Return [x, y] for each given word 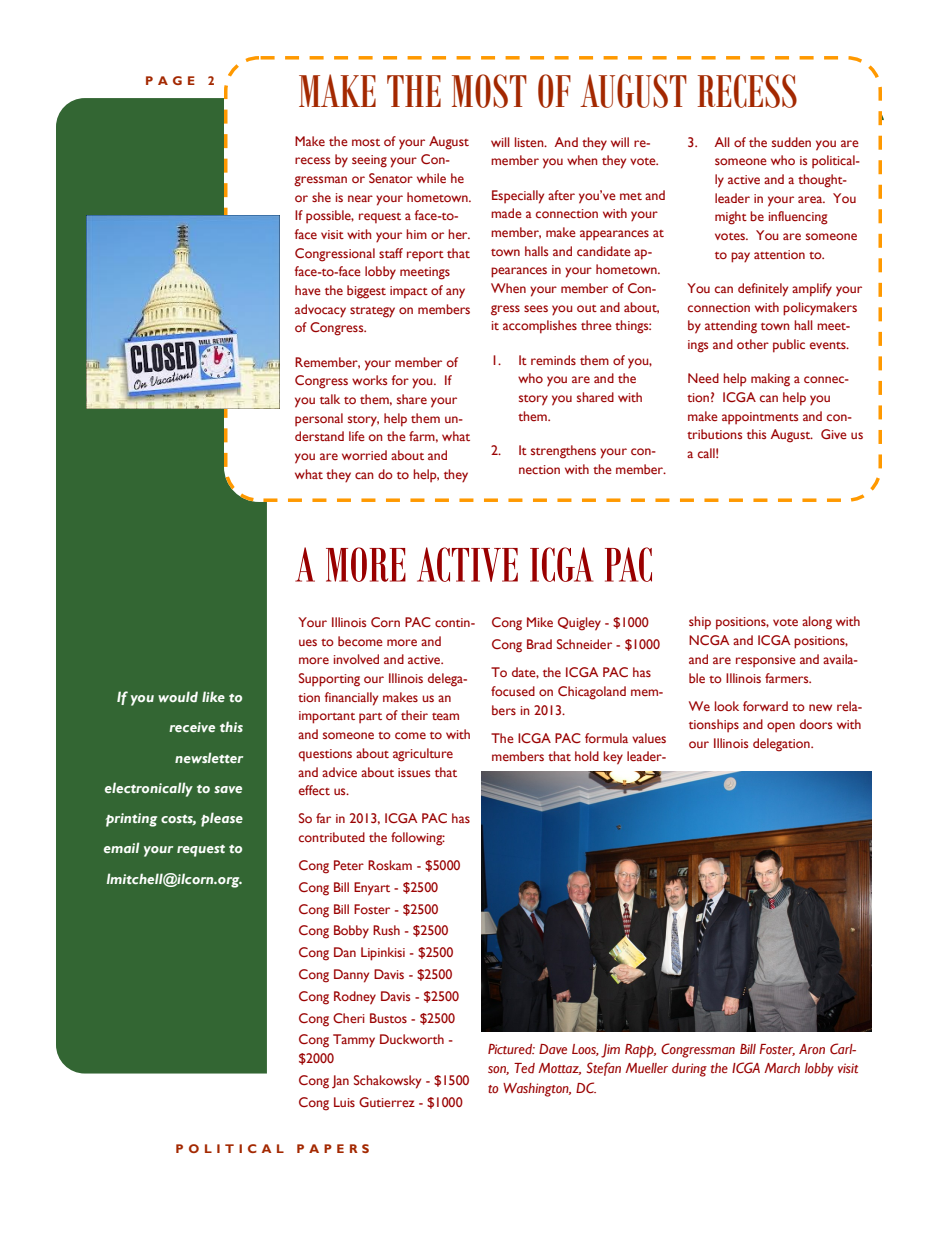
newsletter [209, 757]
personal [319, 419]
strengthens [563, 452]
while [431, 178]
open [781, 727]
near [360, 198]
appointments [760, 418]
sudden [791, 142]
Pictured [511, 1049]
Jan [340, 1081]
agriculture [423, 755]
